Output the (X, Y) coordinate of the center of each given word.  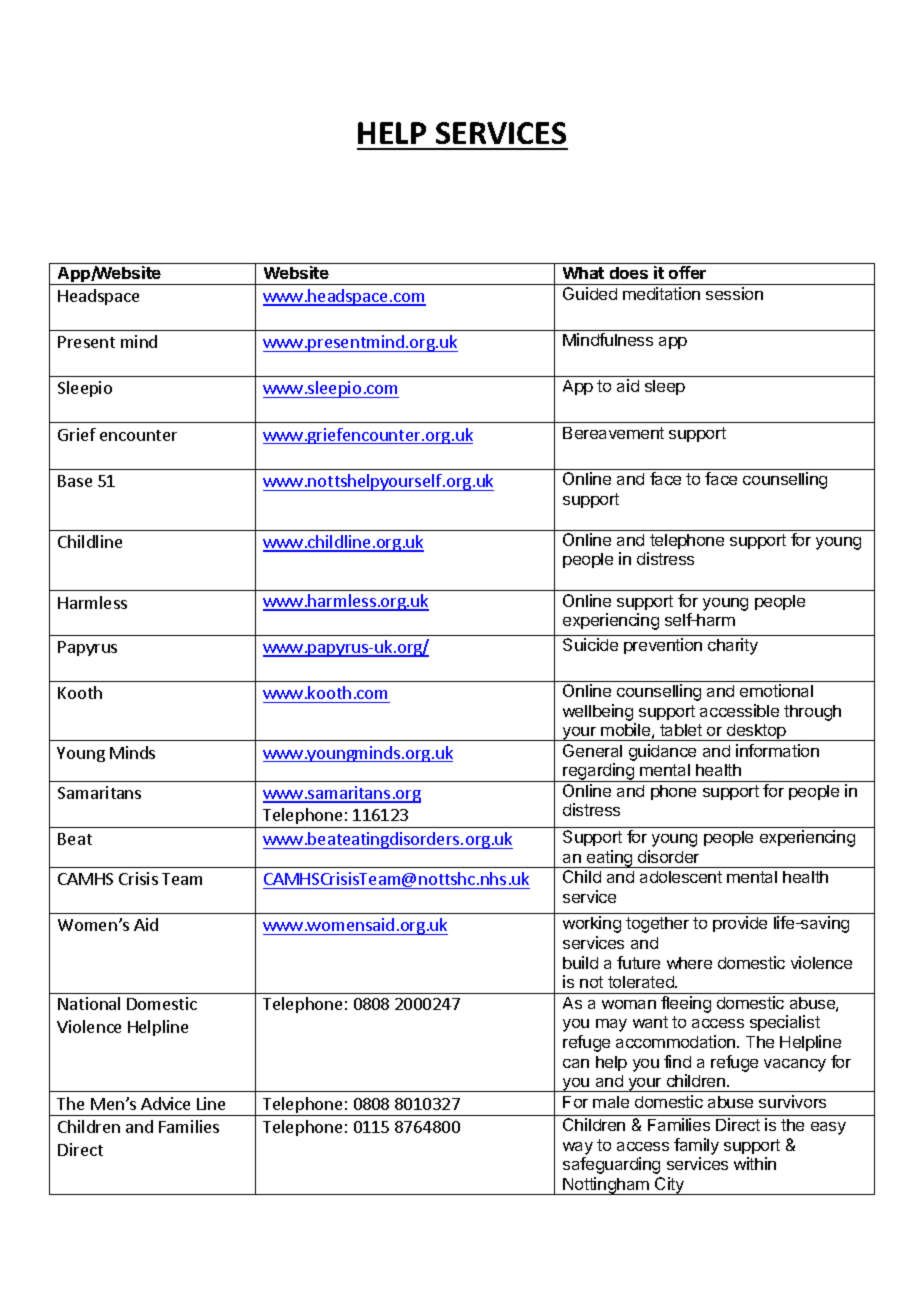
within (755, 1163)
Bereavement (613, 433)
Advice (165, 1103)
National (89, 1003)
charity (733, 646)
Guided (590, 293)
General (592, 750)
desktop (756, 732)
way (578, 1150)
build (580, 962)
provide (740, 924)
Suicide (590, 644)
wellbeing (598, 712)
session (734, 293)
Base (75, 481)
